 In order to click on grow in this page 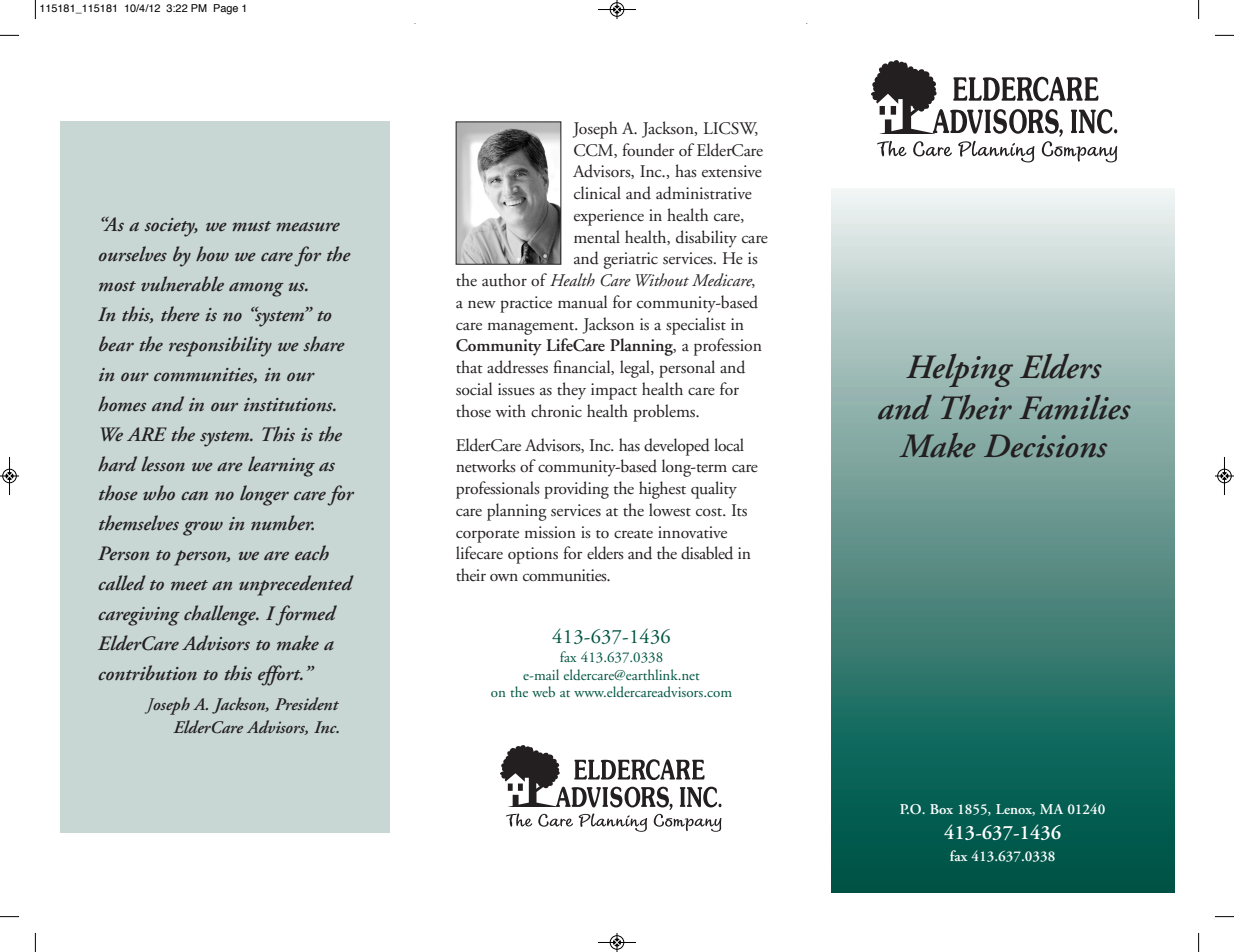, I will do `click(203, 528)`.
